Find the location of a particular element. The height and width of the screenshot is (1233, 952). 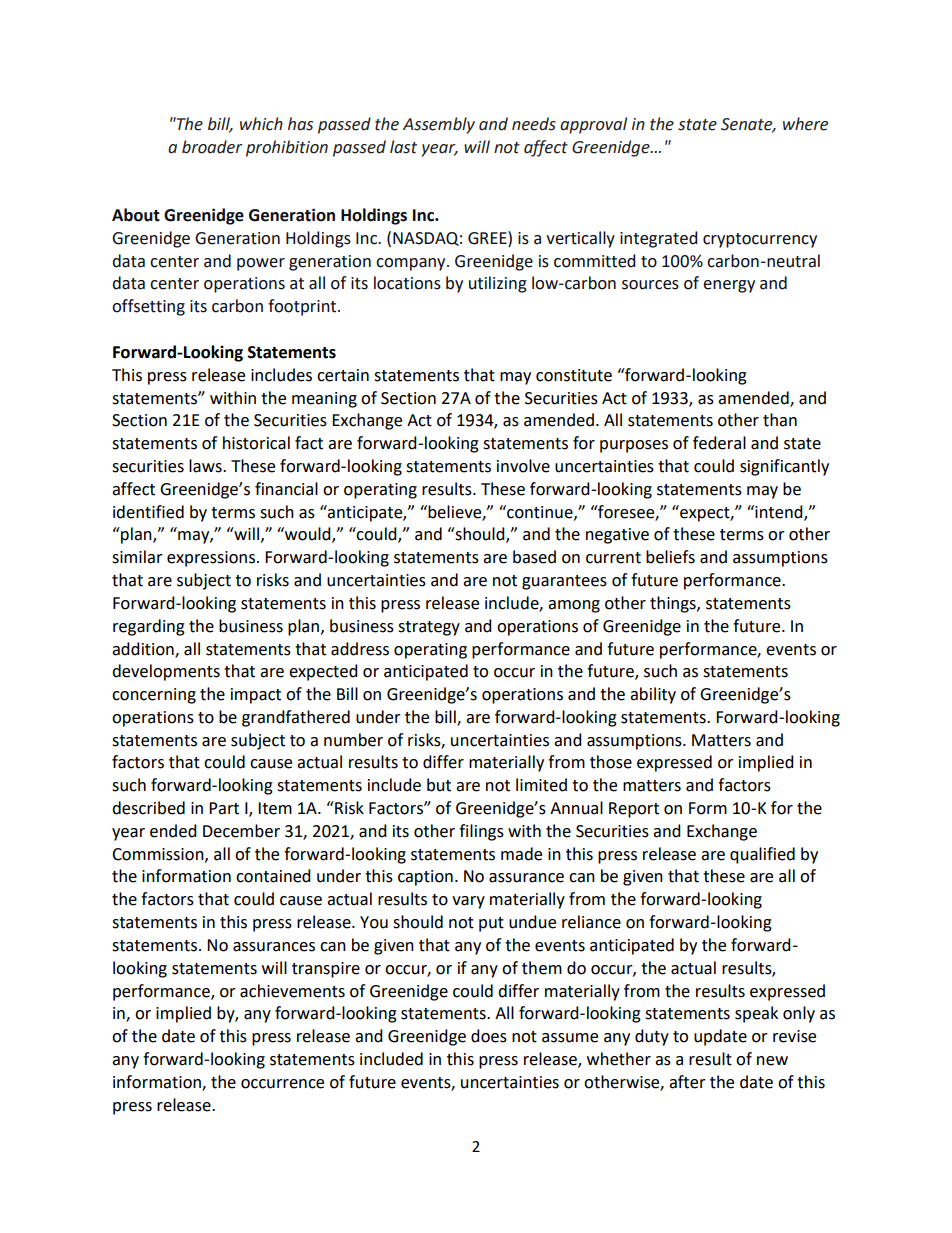

where is located at coordinates (805, 124).
